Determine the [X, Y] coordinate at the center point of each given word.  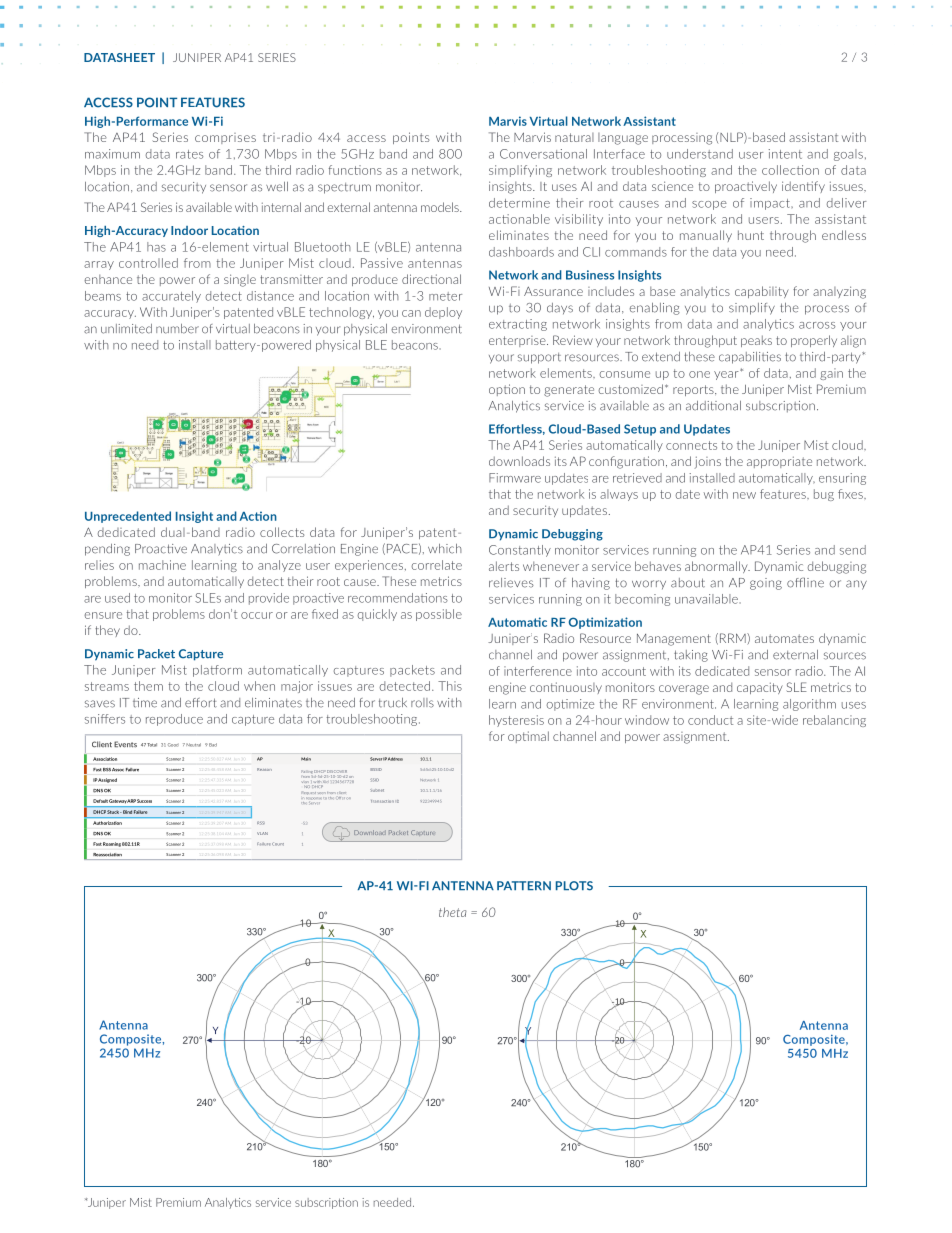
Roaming [112, 844]
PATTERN [524, 885]
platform [217, 671]
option [507, 390]
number [177, 329]
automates [784, 638]
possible [439, 615]
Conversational [543, 154]
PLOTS [574, 886]
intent [785, 154]
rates [189, 154]
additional [713, 406]
